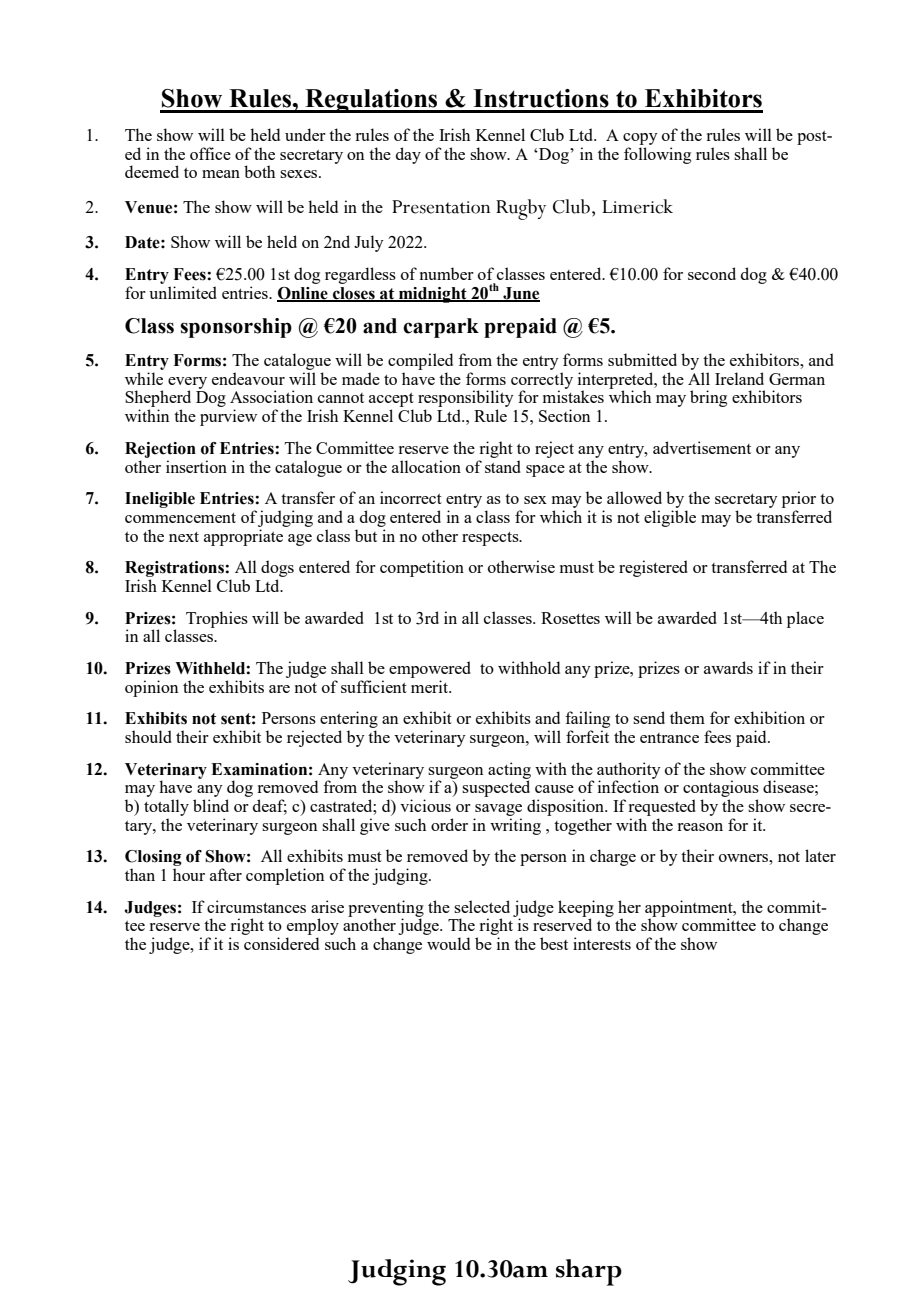 This screenshot has height=1308, width=924. What do you see at coordinates (700, 827) in the screenshot?
I see `reason` at bounding box center [700, 827].
